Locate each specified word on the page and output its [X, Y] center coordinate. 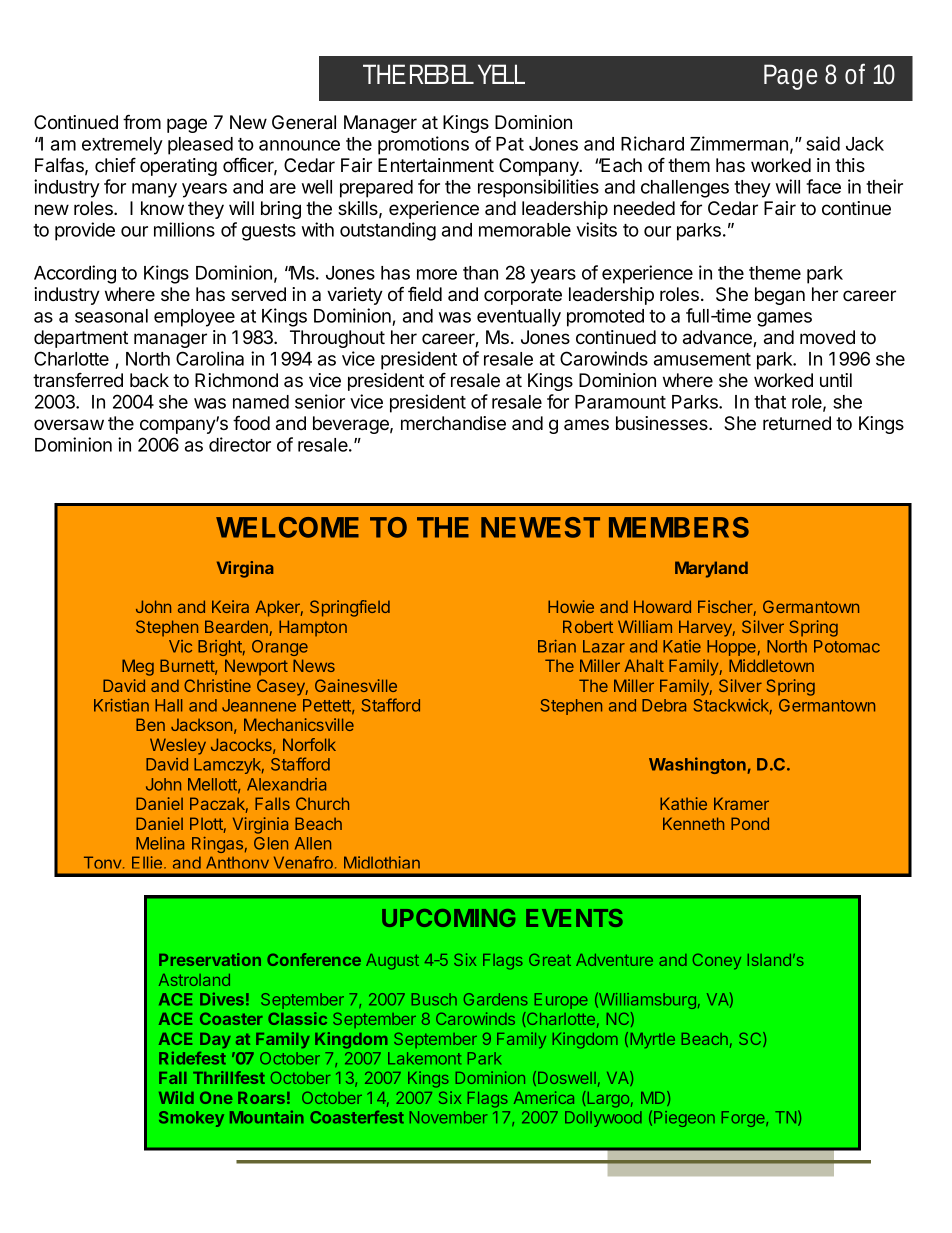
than [480, 273]
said [823, 143]
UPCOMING [448, 918]
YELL [501, 74]
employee [194, 318]
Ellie [148, 862]
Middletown [771, 665]
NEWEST [540, 527]
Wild [176, 1097]
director [240, 444]
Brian [557, 646]
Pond [750, 823]
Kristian [121, 705]
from [142, 122]
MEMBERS [679, 527]
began [780, 296]
